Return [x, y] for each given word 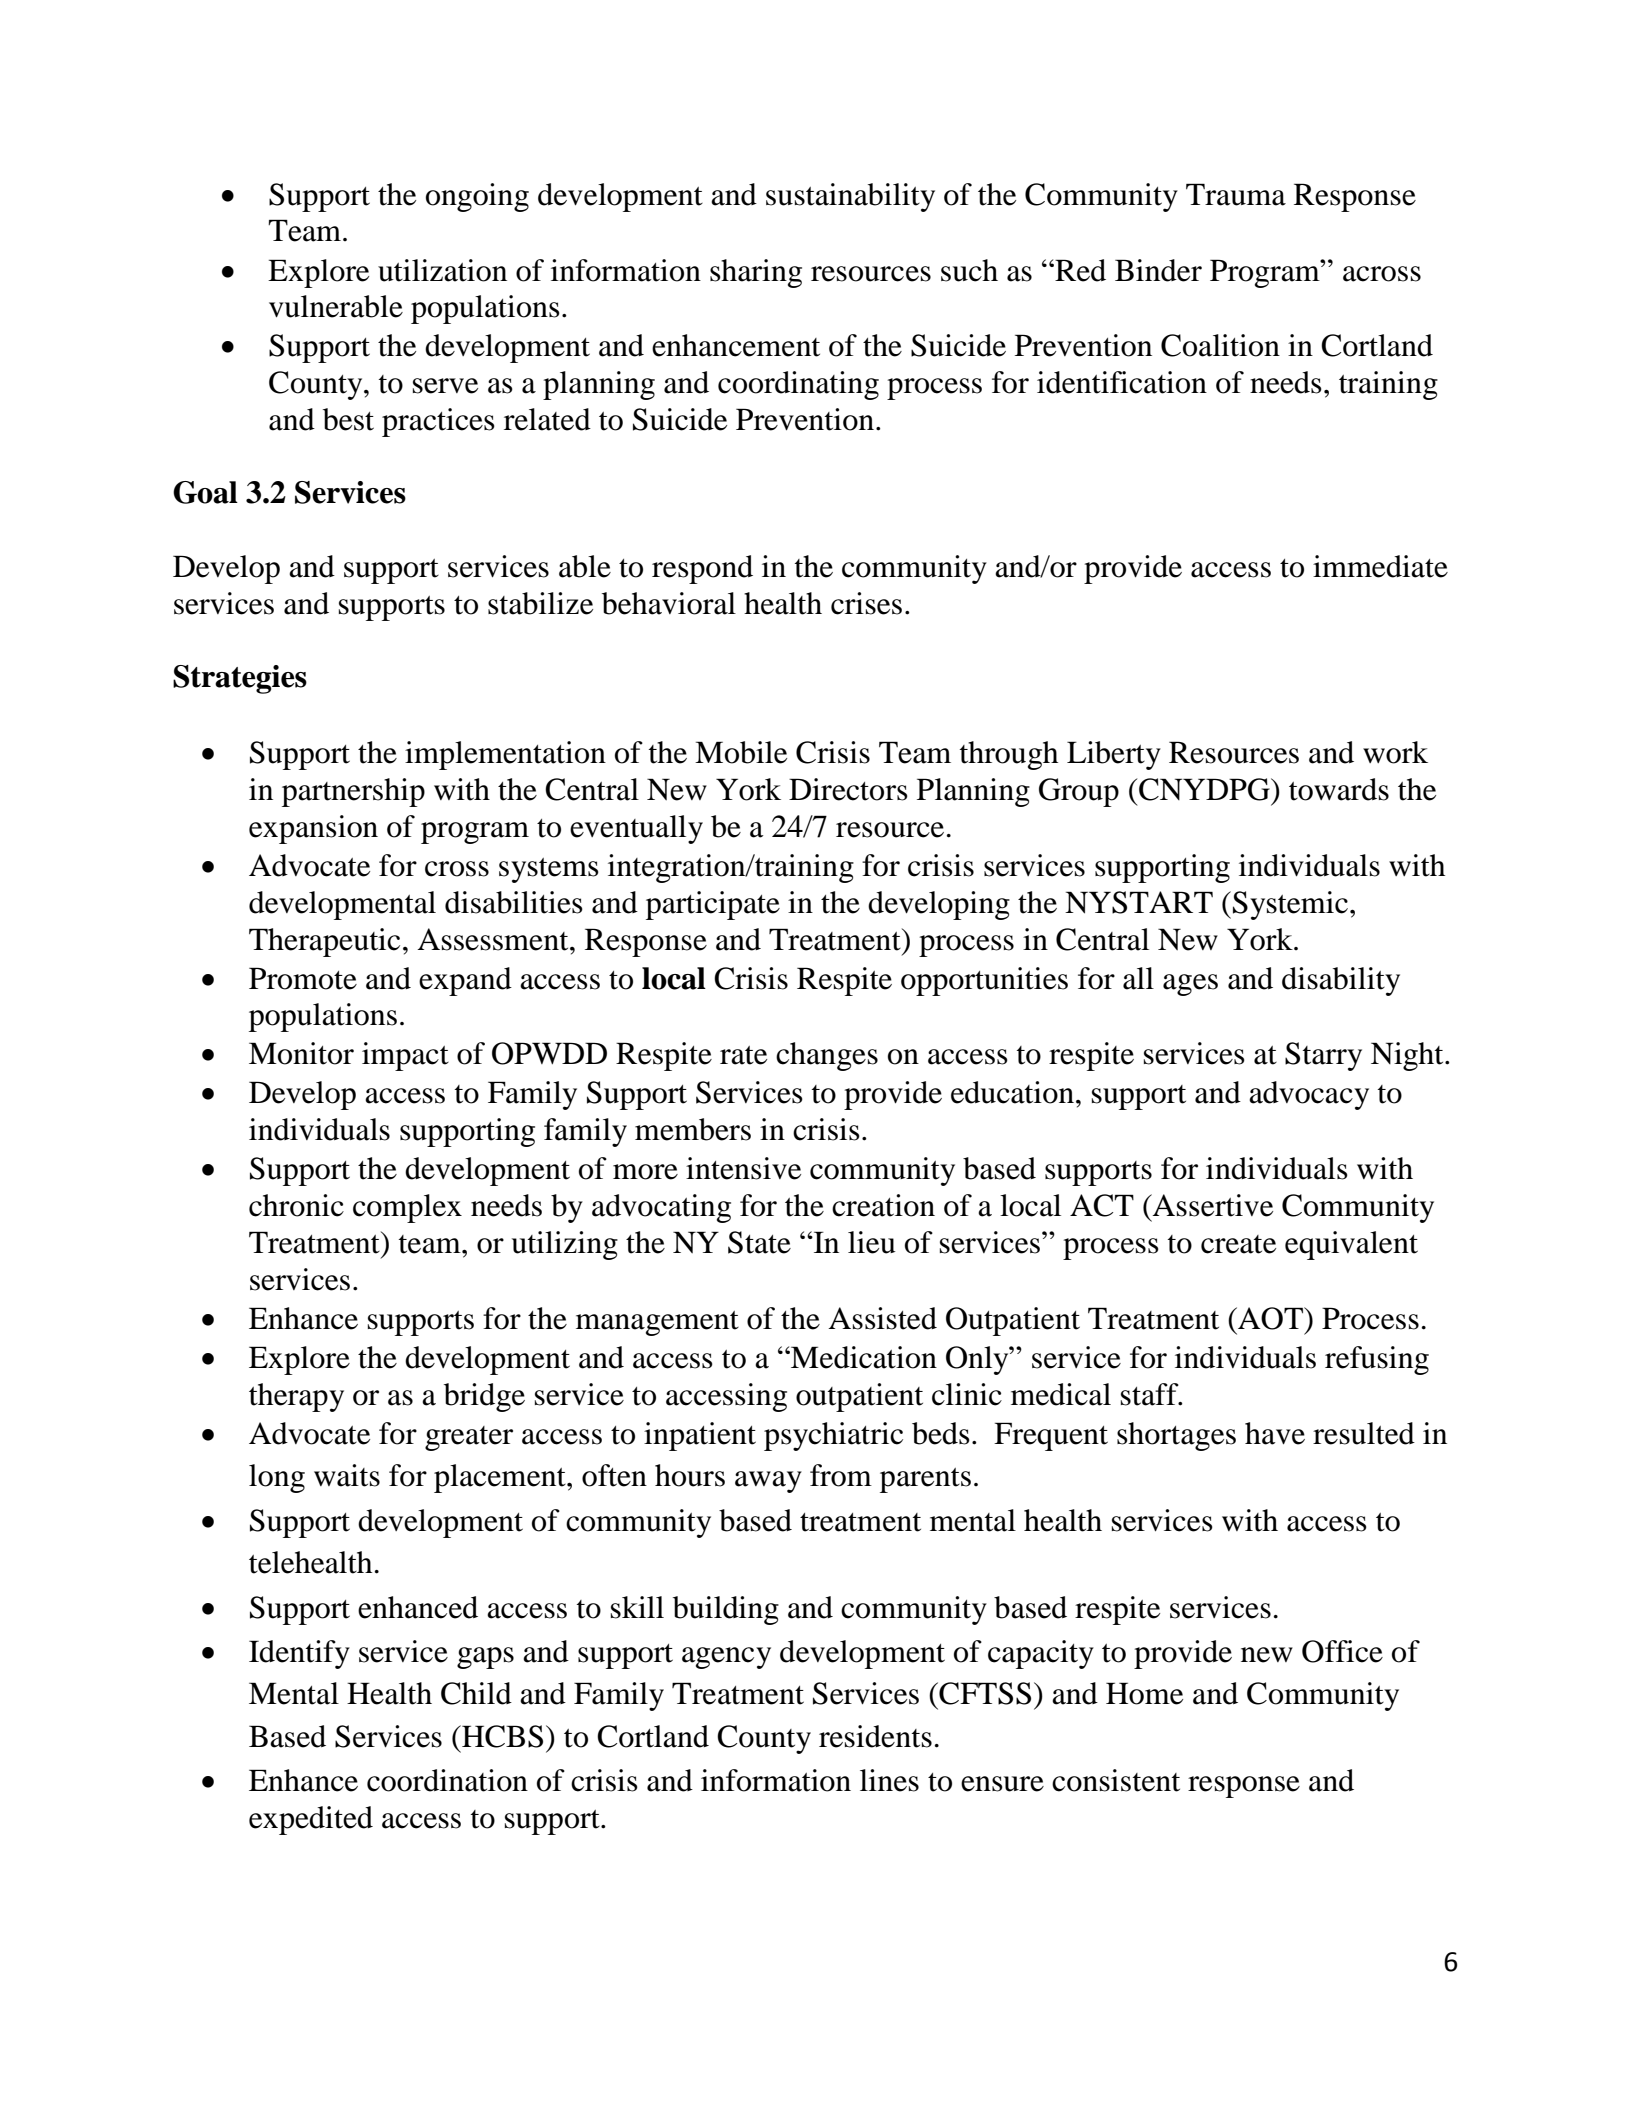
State [759, 1242]
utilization [442, 270]
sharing [756, 273]
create [1238, 1244]
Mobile [741, 752]
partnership [353, 792]
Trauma [1236, 194]
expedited [311, 1820]
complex [407, 1208]
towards [1339, 789]
